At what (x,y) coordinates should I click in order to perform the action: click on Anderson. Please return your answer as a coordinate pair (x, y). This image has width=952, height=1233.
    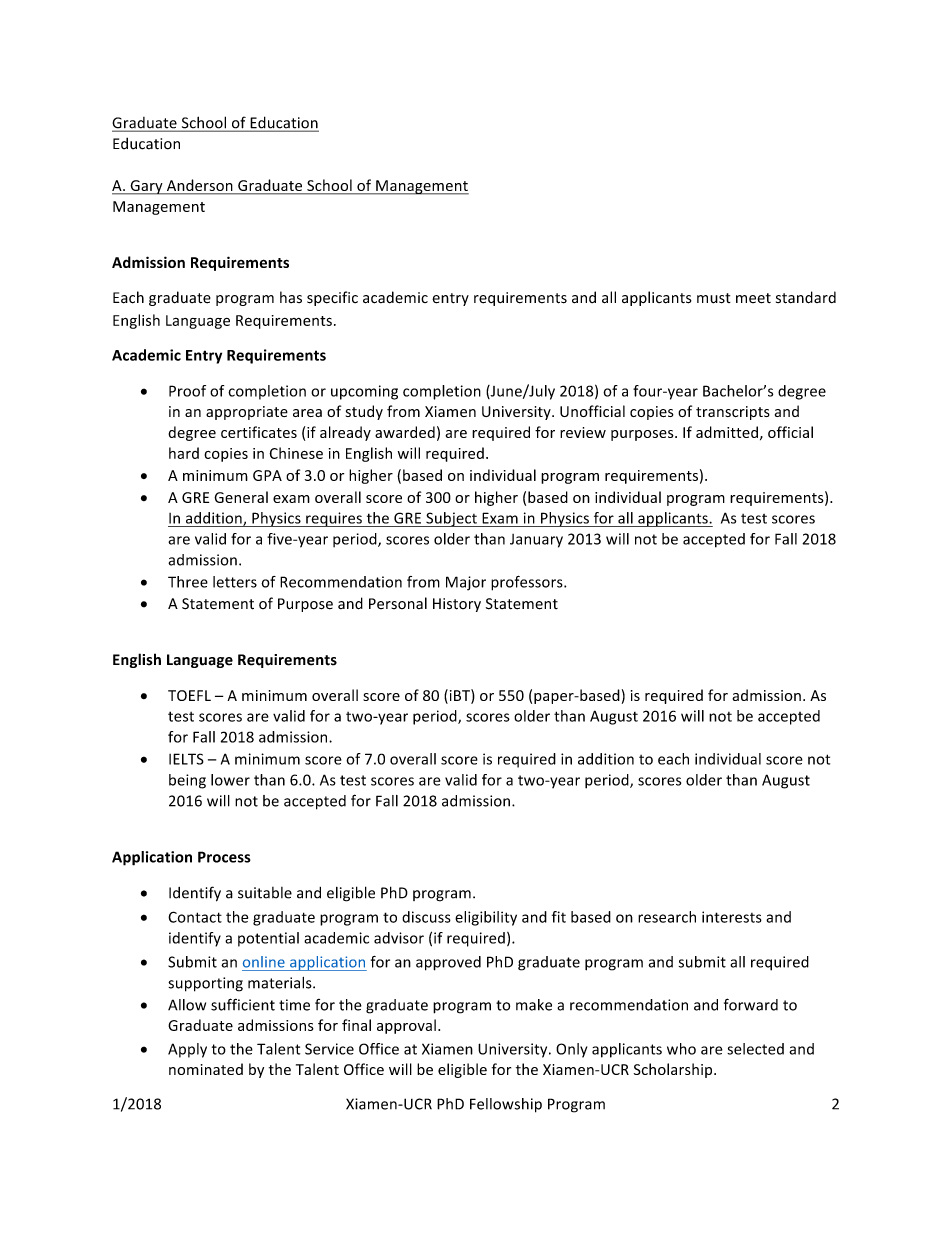
    Looking at the image, I should click on (199, 186).
